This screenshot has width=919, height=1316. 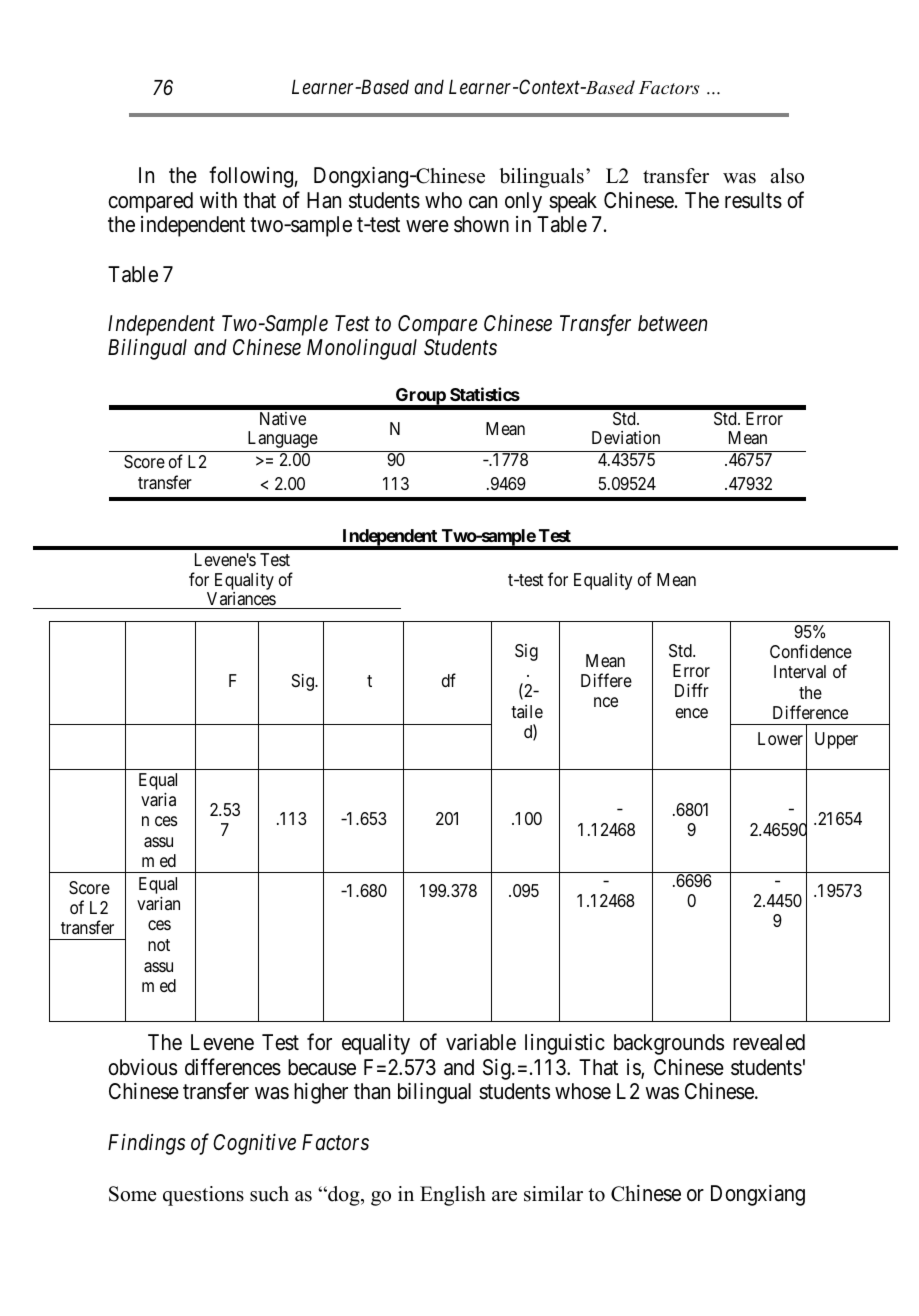 What do you see at coordinates (565, 1044) in the screenshot?
I see `linguistic` at bounding box center [565, 1044].
